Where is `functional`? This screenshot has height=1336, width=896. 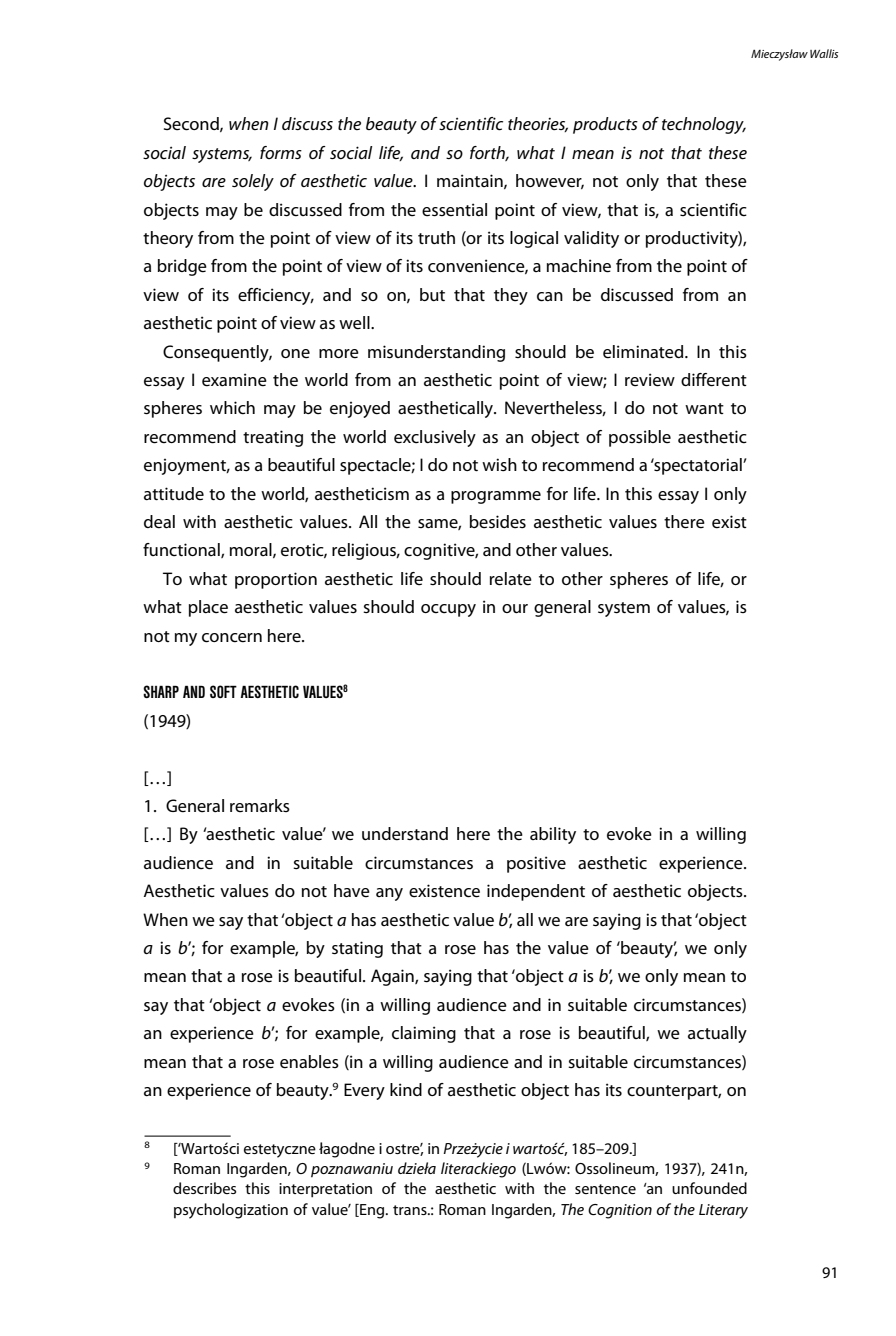 functional is located at coordinates (182, 550).
